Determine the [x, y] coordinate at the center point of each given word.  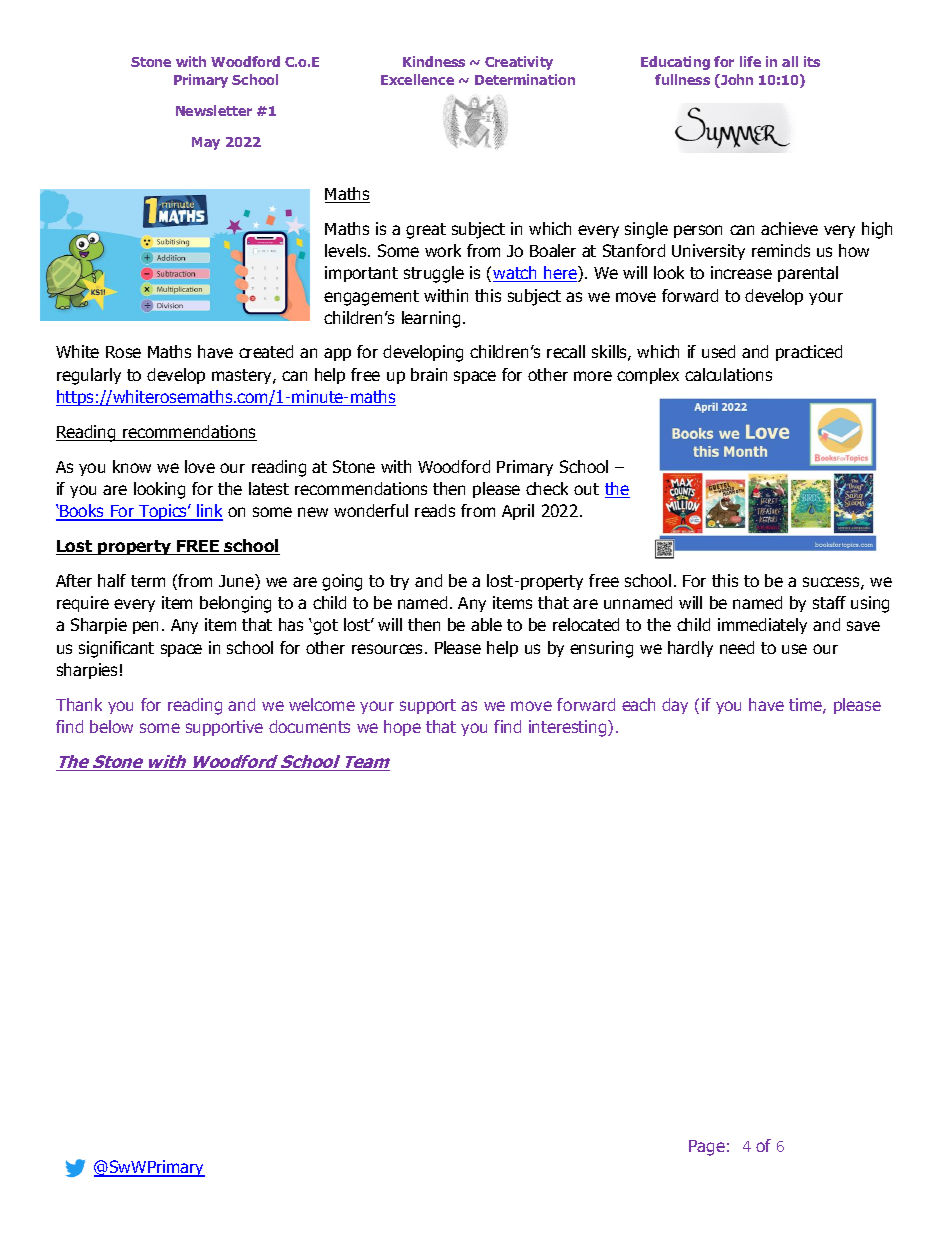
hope [402, 728]
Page [707, 1148]
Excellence [417, 79]
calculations [728, 374]
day [675, 706]
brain [429, 374]
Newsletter [214, 110]
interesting [569, 728]
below [111, 726]
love [200, 466]
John [736, 81]
